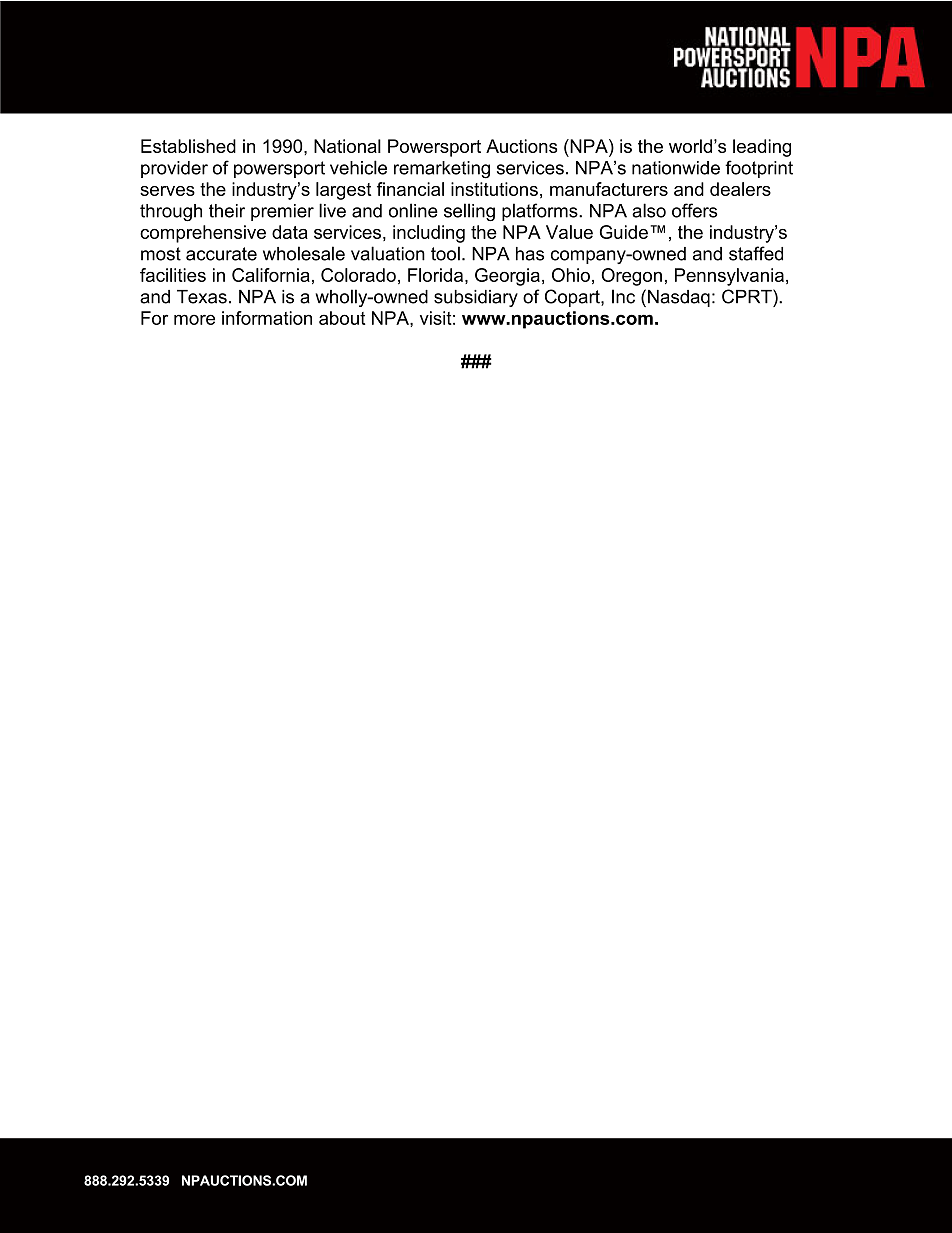 The image size is (952, 1233). I want to click on leading, so click(762, 148).
